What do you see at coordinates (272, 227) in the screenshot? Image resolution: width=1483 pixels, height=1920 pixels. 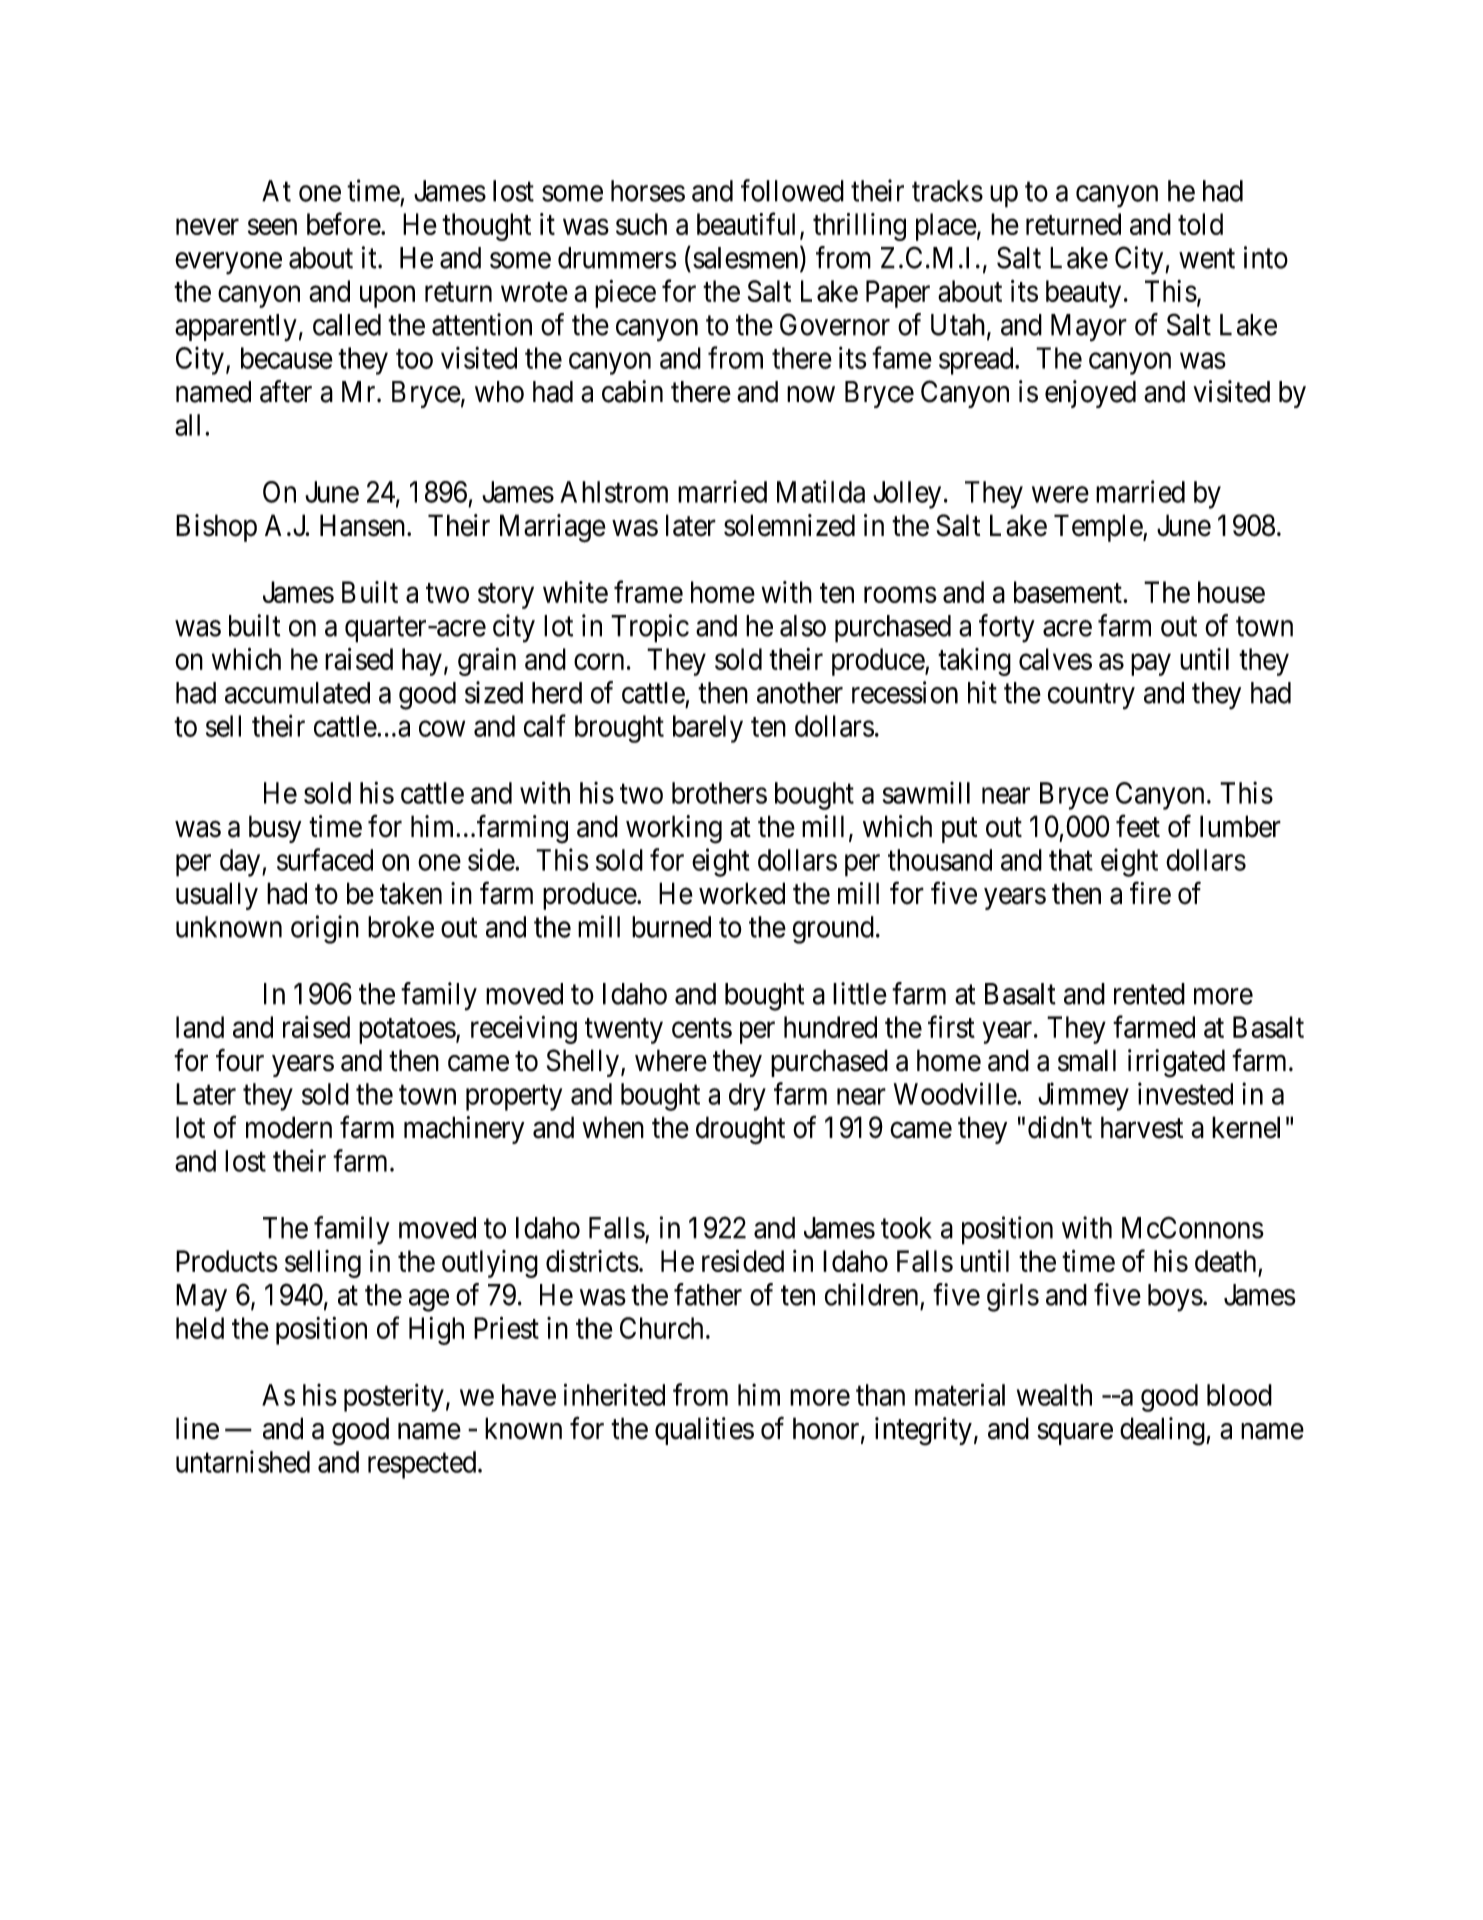 I see `seen` at bounding box center [272, 227].
